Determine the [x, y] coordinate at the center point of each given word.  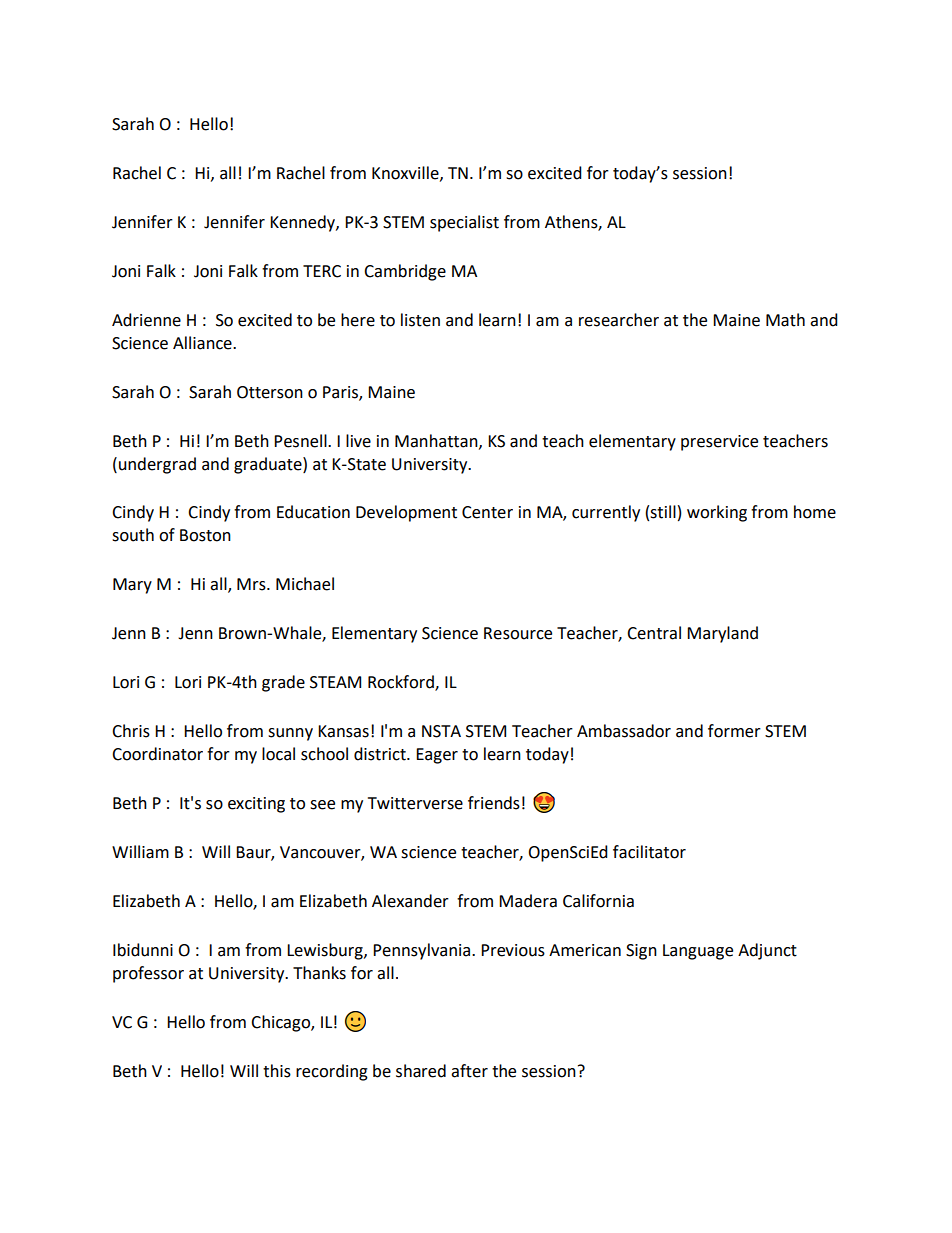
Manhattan [437, 441]
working [717, 513]
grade [283, 683]
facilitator [649, 852]
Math [785, 320]
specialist [464, 223]
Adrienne [146, 320]
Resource [518, 633]
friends [494, 803]
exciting [256, 805]
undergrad [157, 465]
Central [654, 633]
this [277, 1071]
